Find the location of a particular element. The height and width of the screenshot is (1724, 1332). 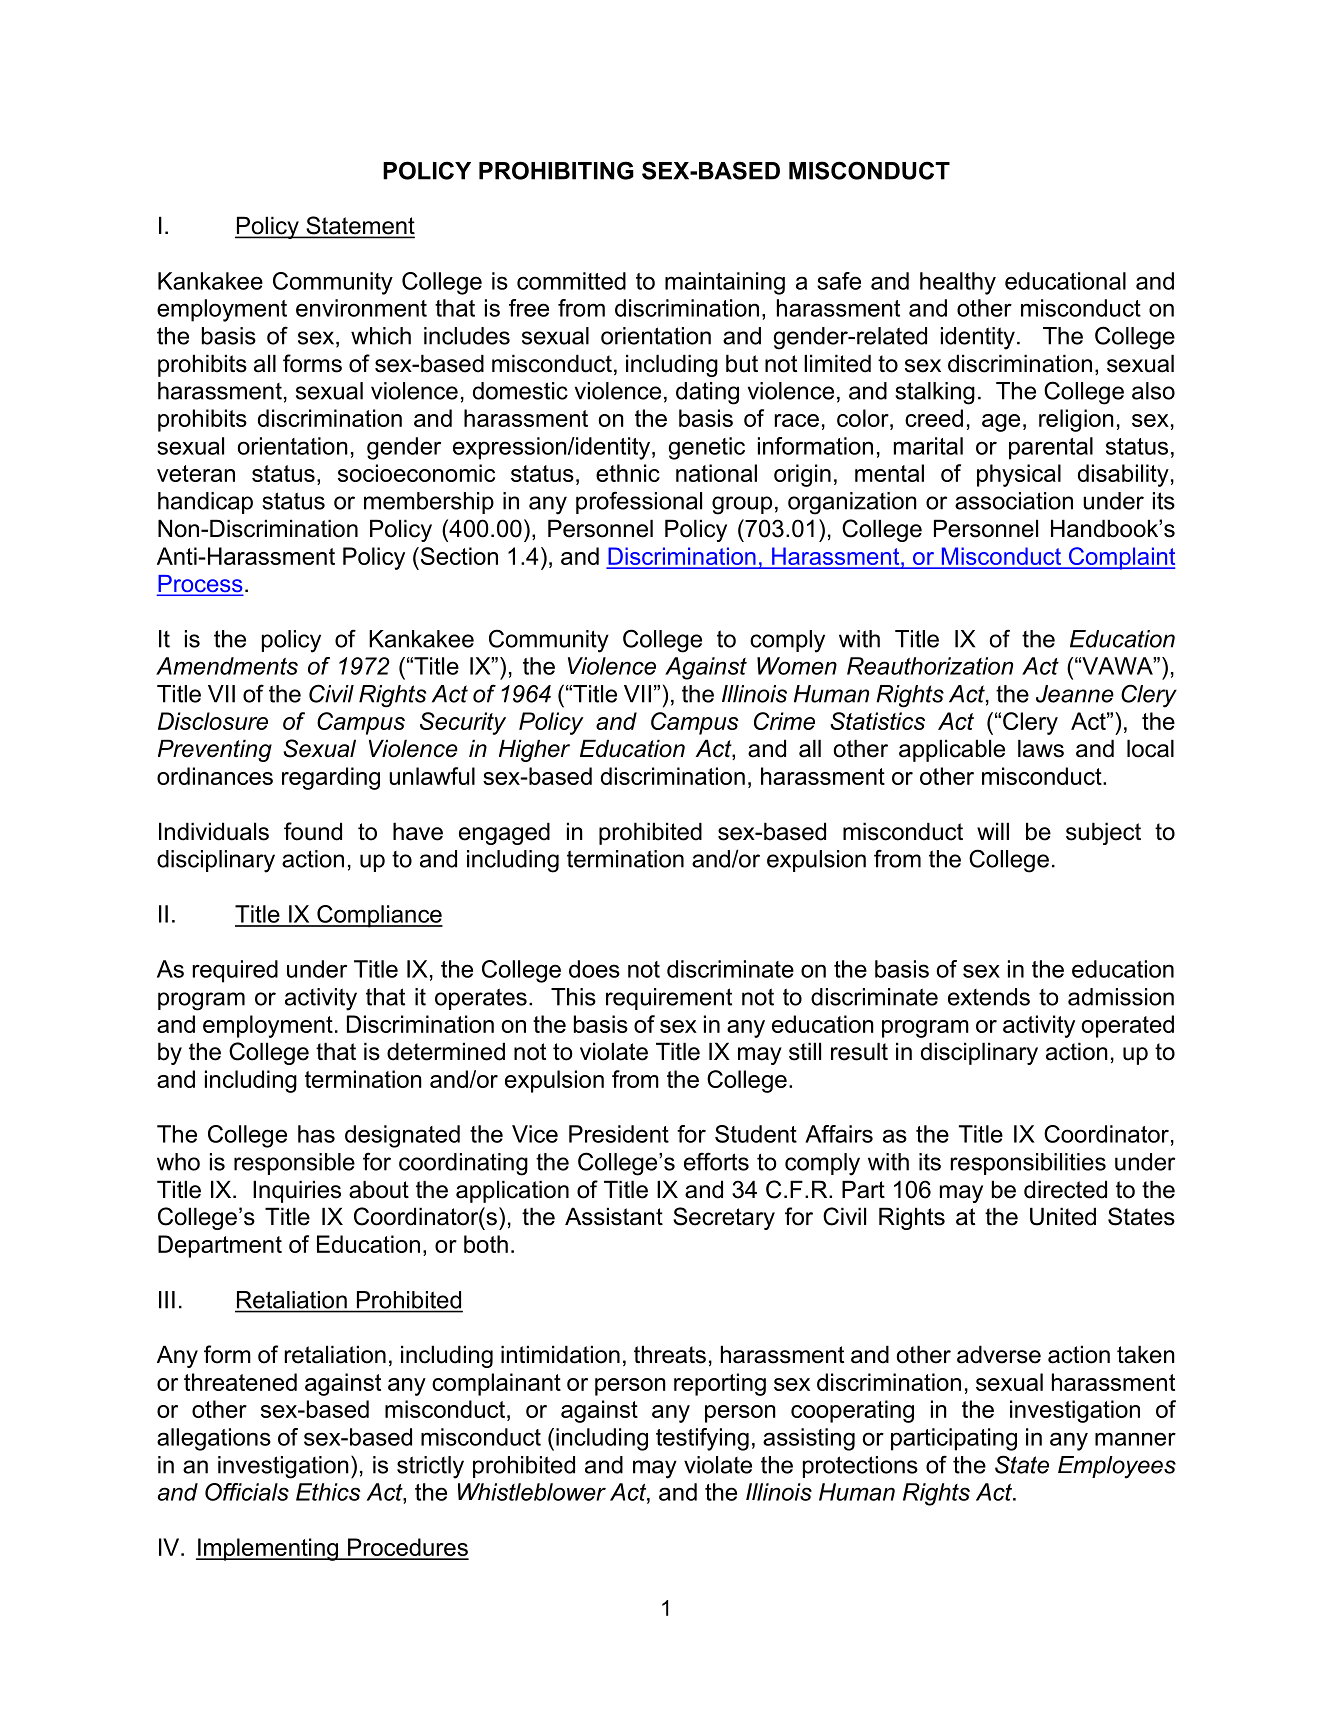

President is located at coordinates (619, 1134).
